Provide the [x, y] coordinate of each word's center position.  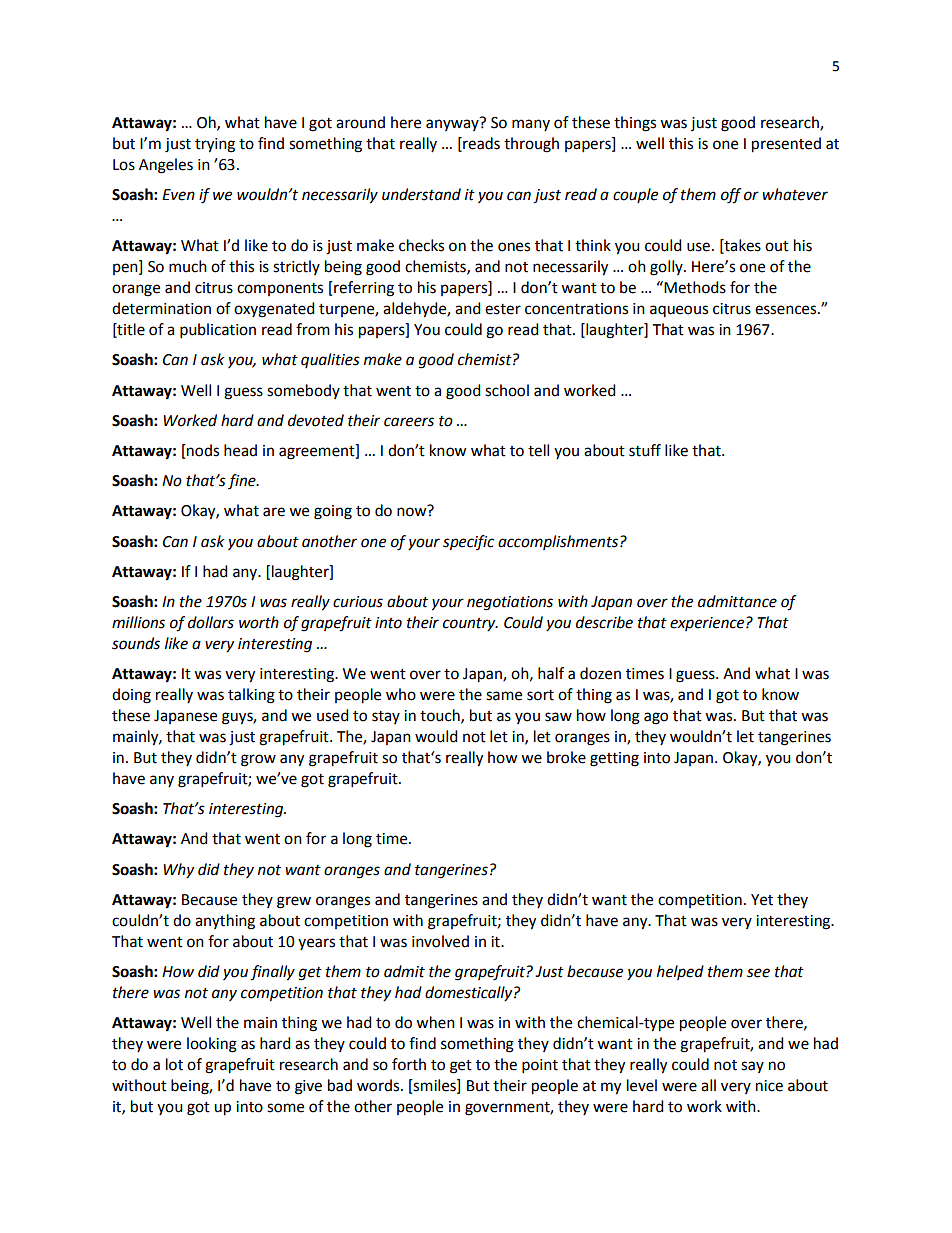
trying [215, 145]
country [470, 625]
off [731, 196]
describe [604, 622]
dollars [211, 622]
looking [212, 1045]
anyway [452, 125]
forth [409, 1064]
